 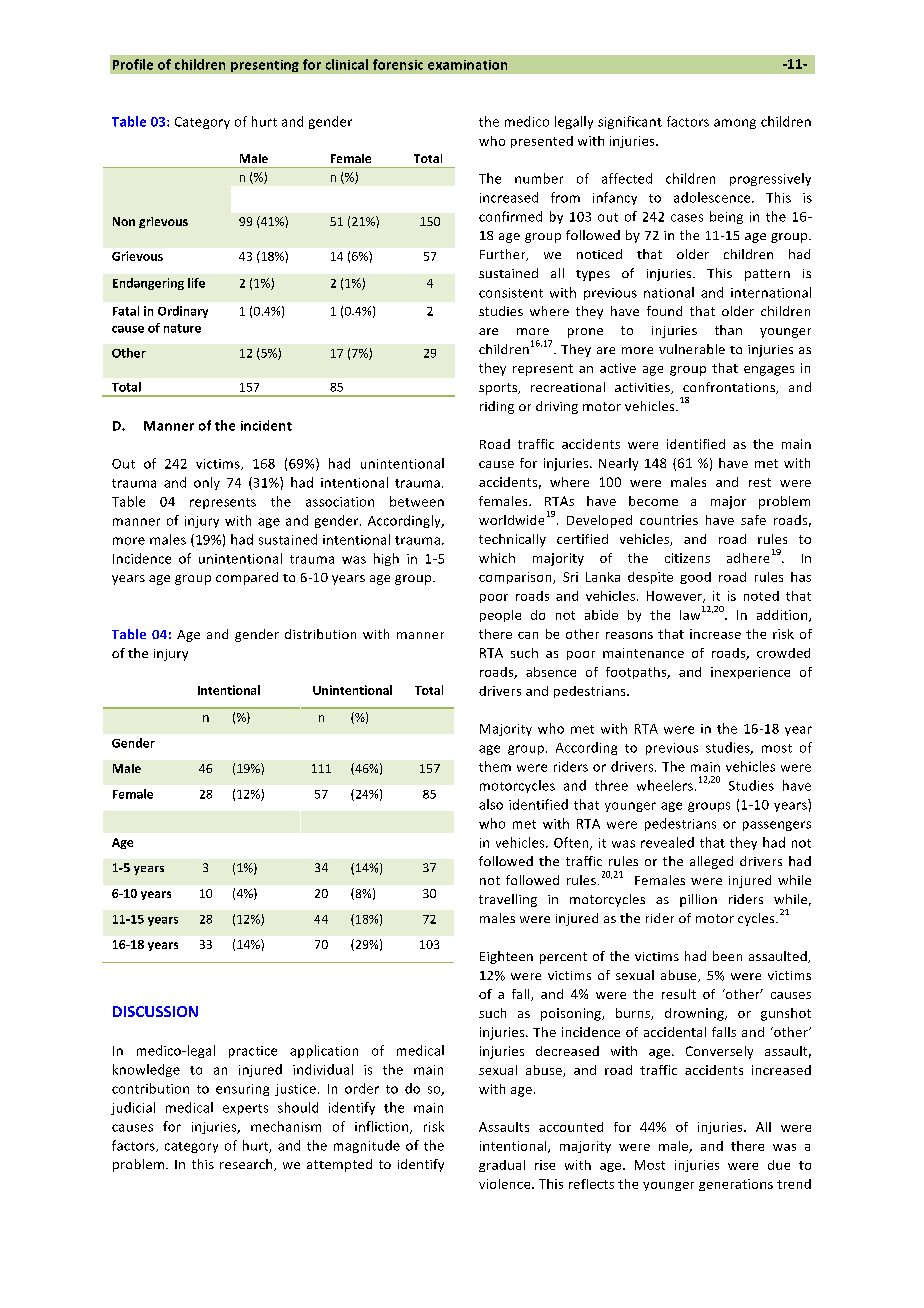 I want to click on people, so click(x=500, y=616).
